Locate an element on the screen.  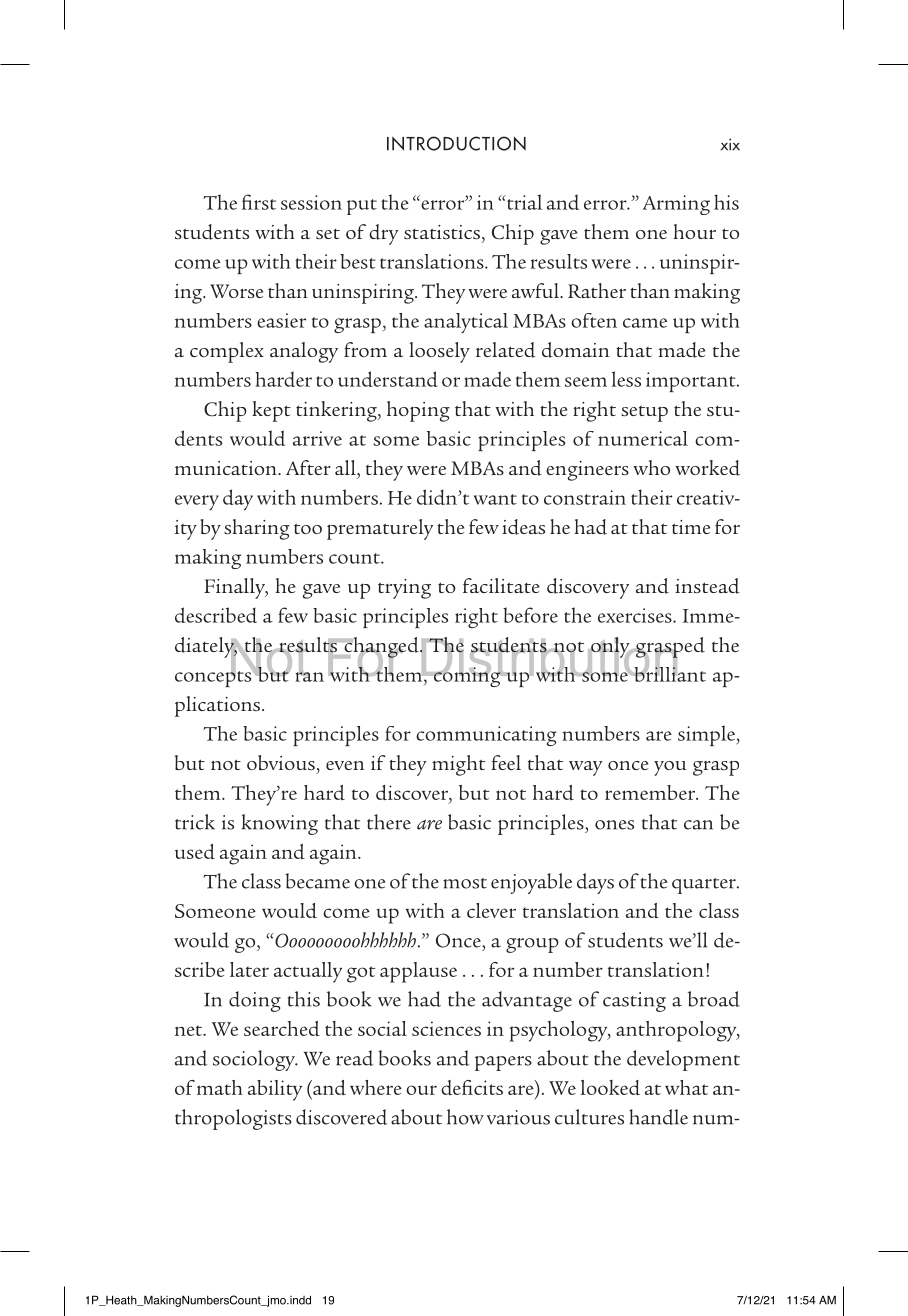
ability is located at coordinates (275, 1090).
